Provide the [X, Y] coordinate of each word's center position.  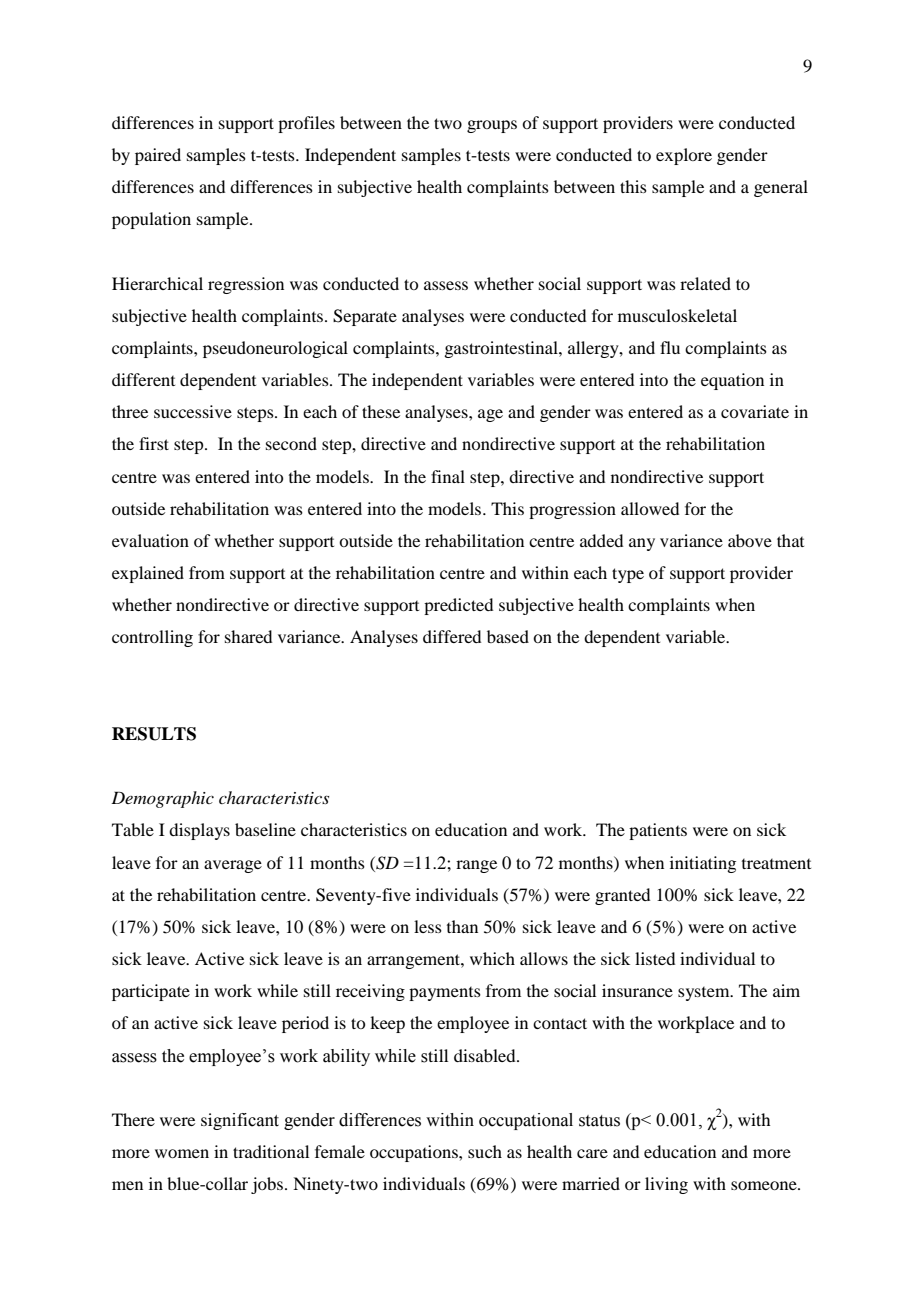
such [485, 1151]
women [182, 1153]
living [666, 1185]
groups [492, 126]
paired [158, 156]
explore [684, 156]
